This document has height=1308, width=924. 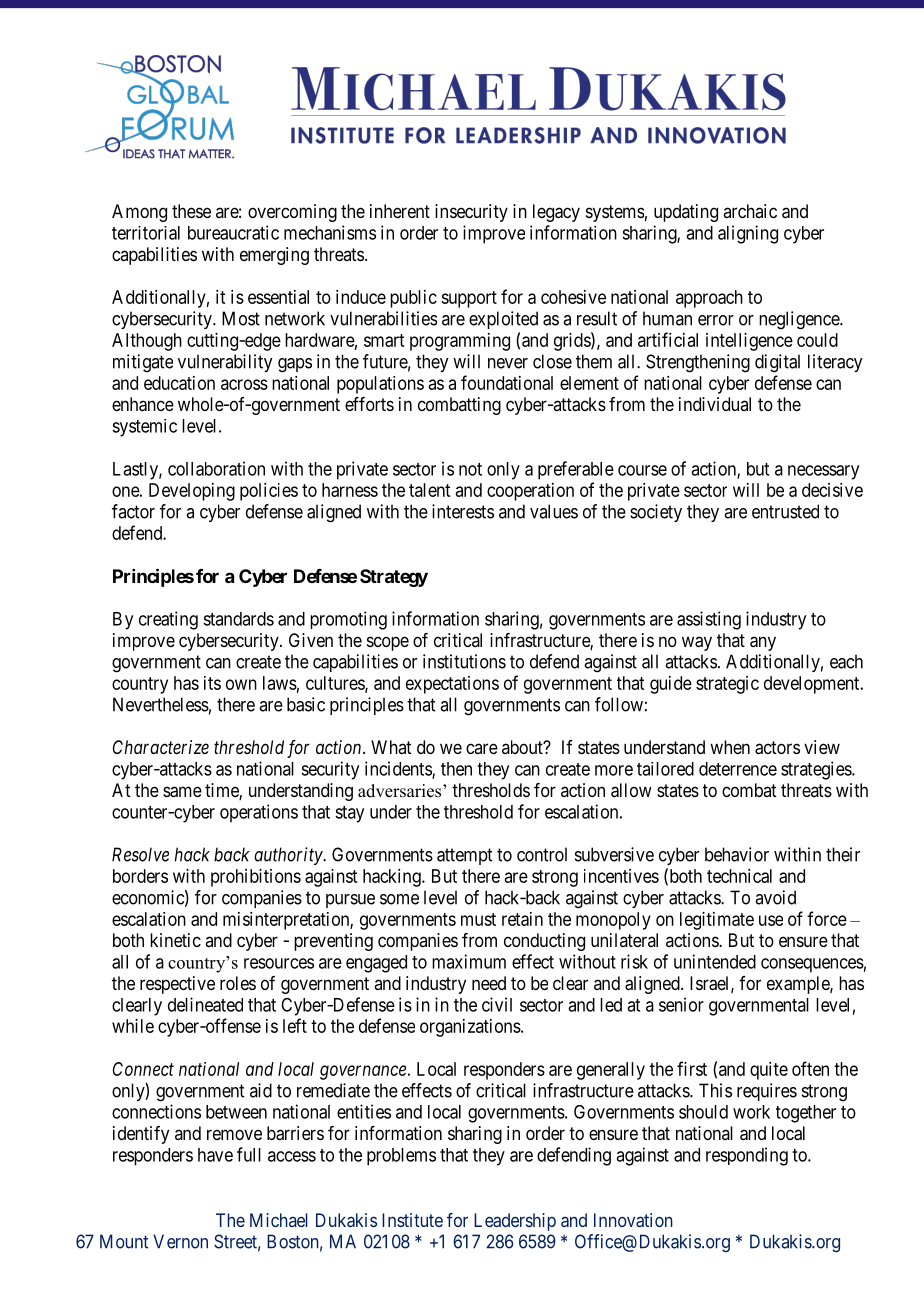 What do you see at coordinates (469, 961) in the document?
I see `maximum` at bounding box center [469, 961].
